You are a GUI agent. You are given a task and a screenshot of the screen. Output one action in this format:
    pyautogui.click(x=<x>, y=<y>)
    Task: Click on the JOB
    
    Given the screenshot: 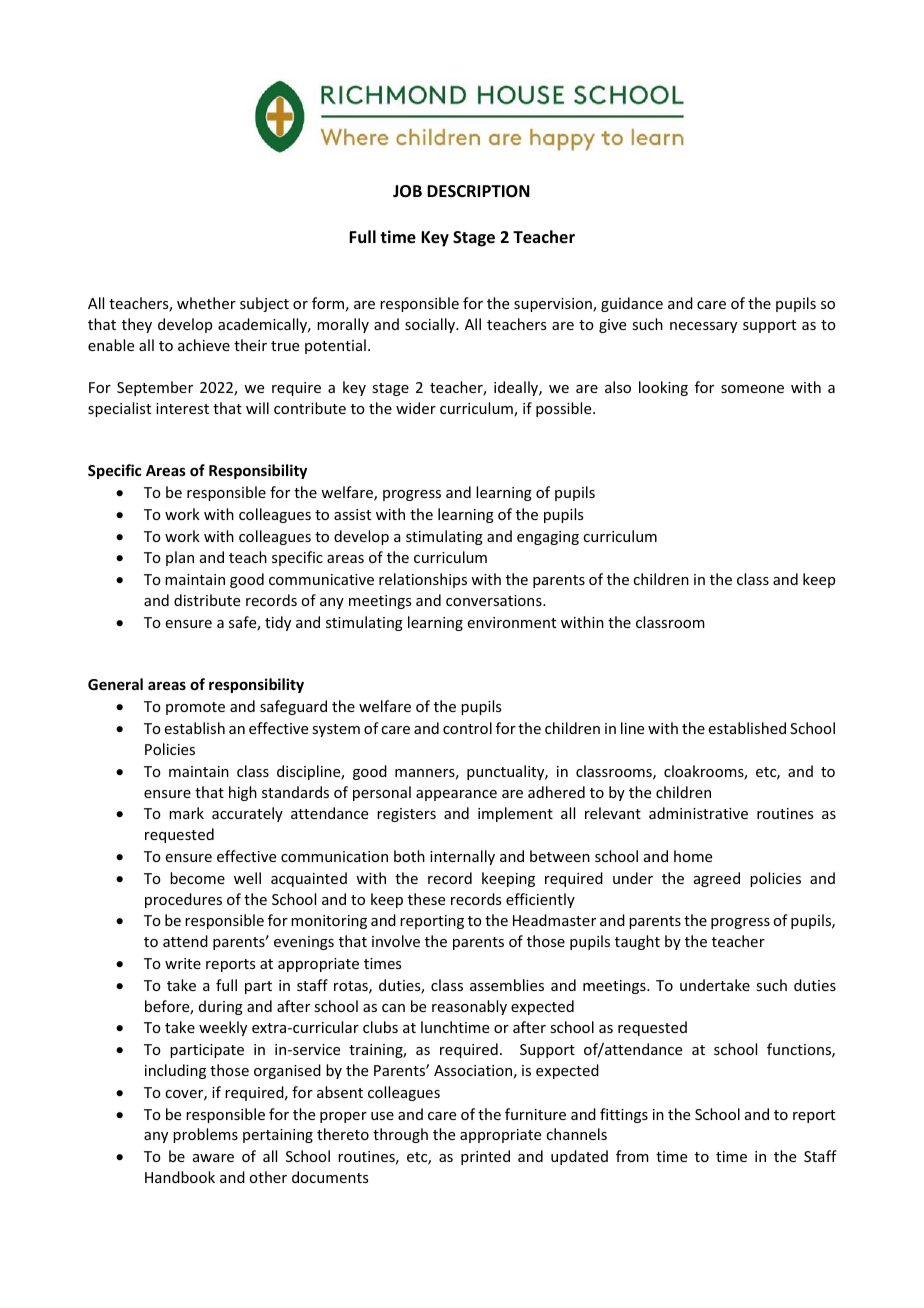 What is the action you would take?
    pyautogui.click(x=407, y=191)
